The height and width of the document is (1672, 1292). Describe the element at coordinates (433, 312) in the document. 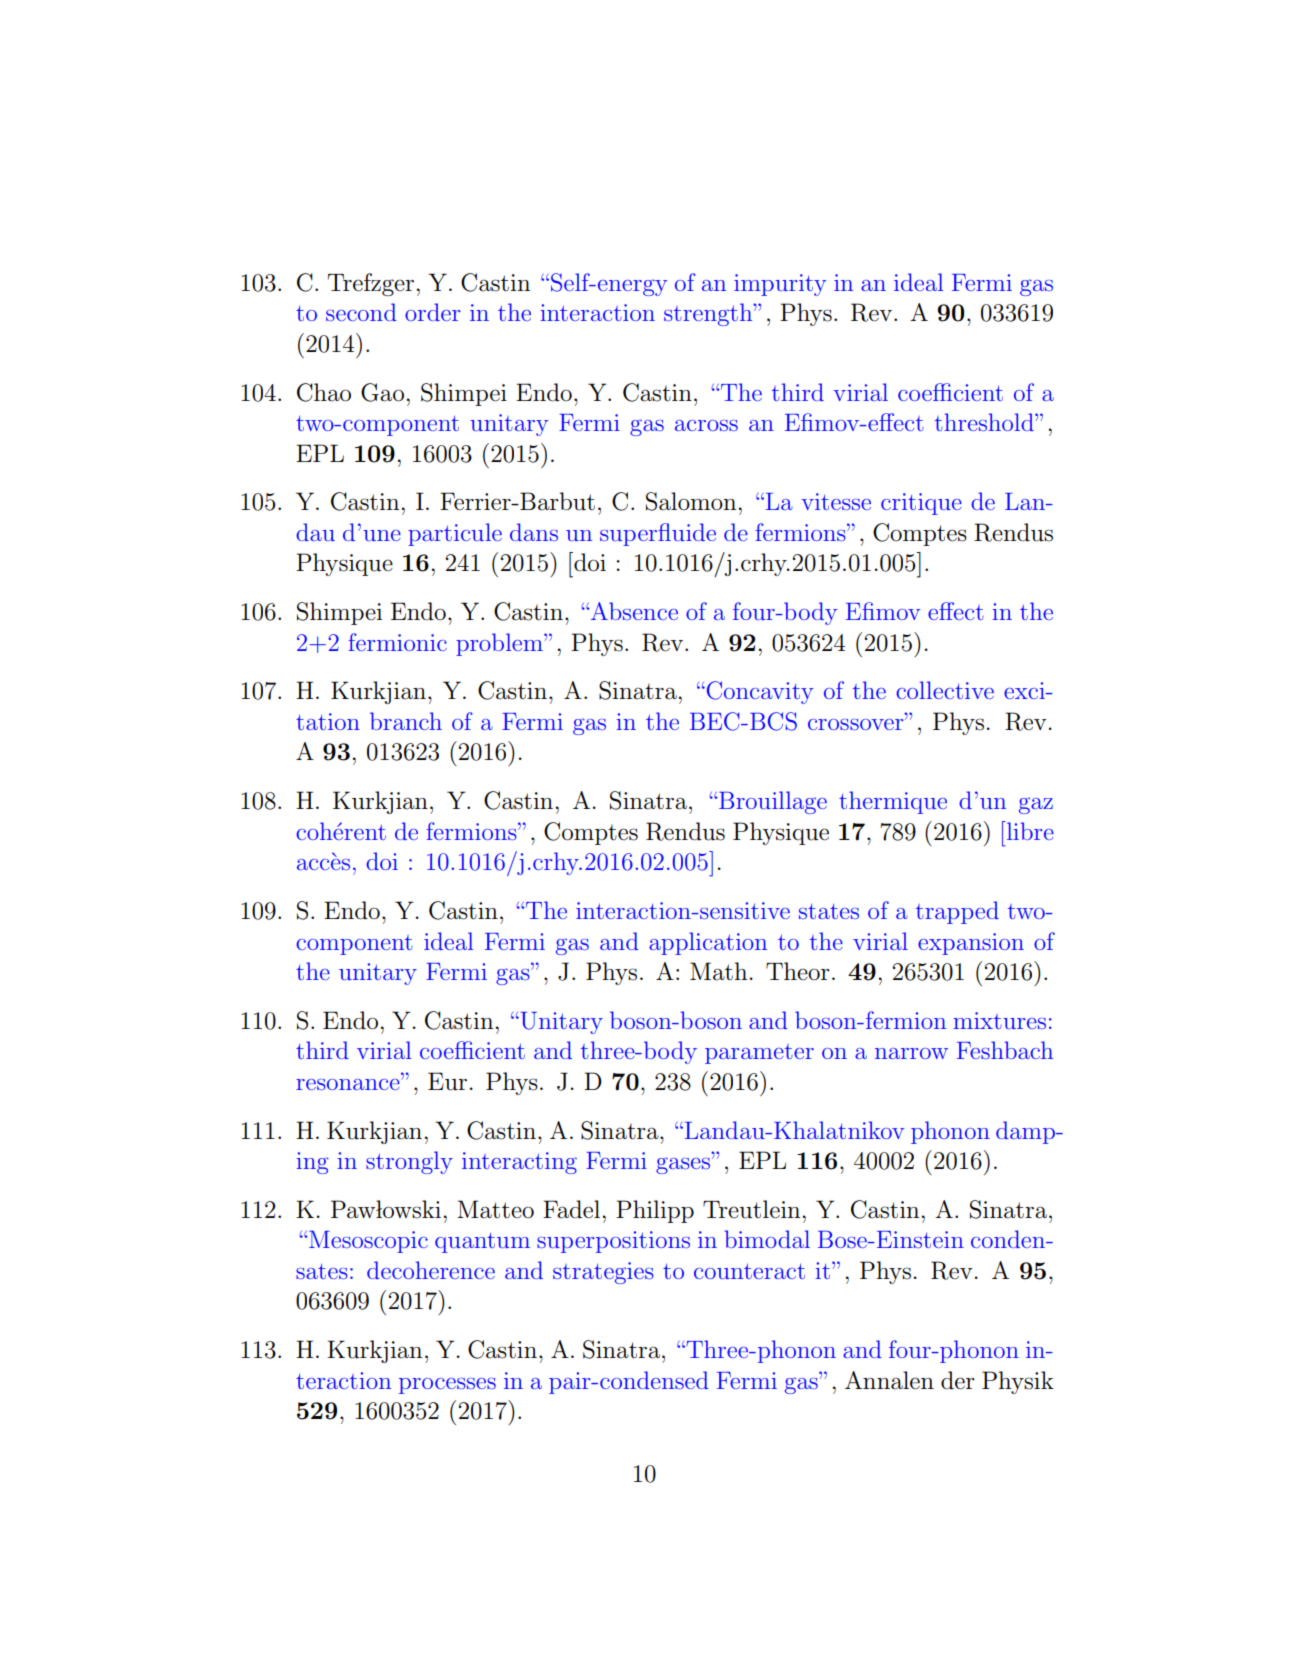

I see `order` at that location.
